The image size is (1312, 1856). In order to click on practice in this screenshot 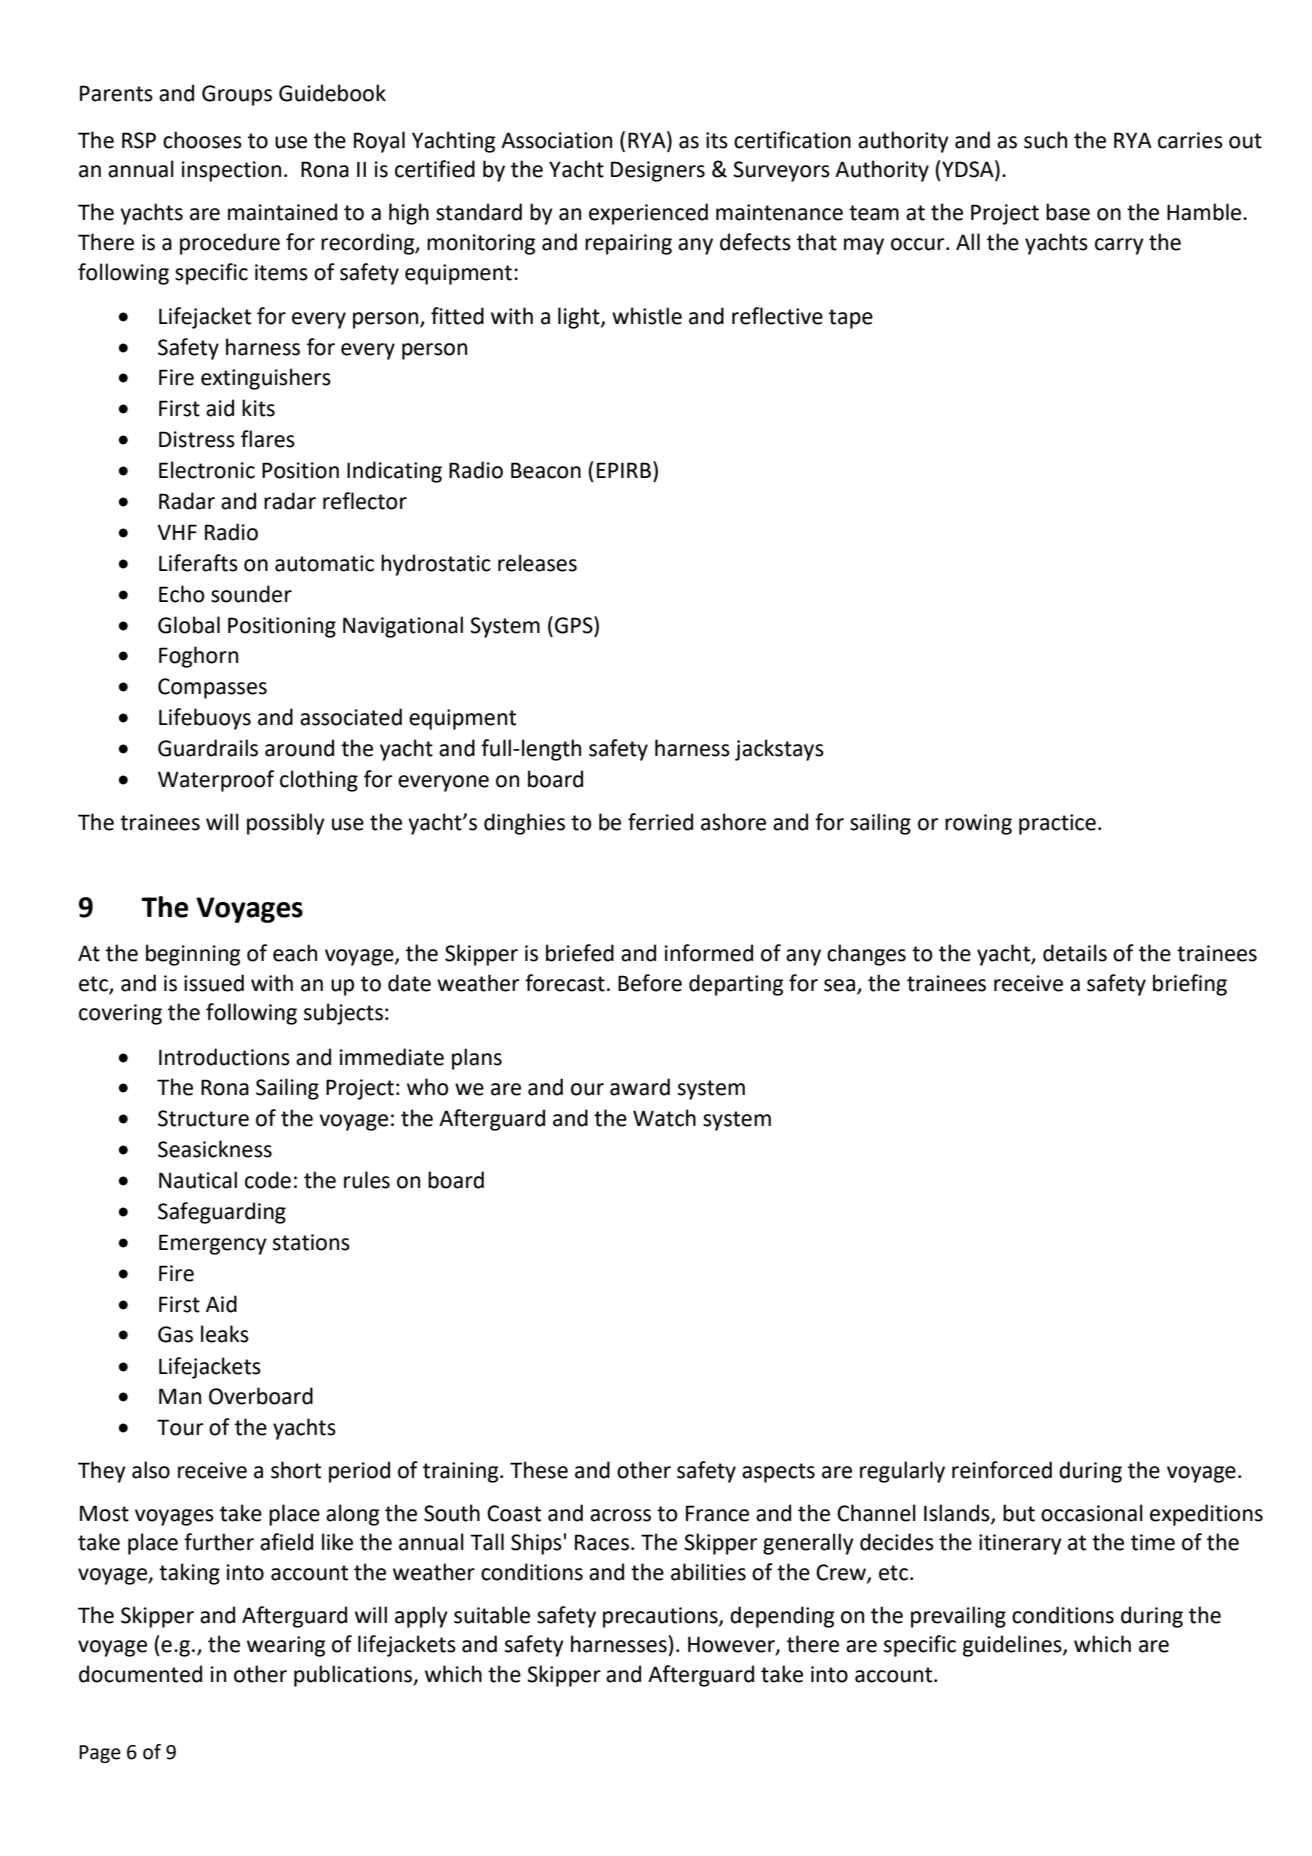, I will do `click(1057, 824)`.
